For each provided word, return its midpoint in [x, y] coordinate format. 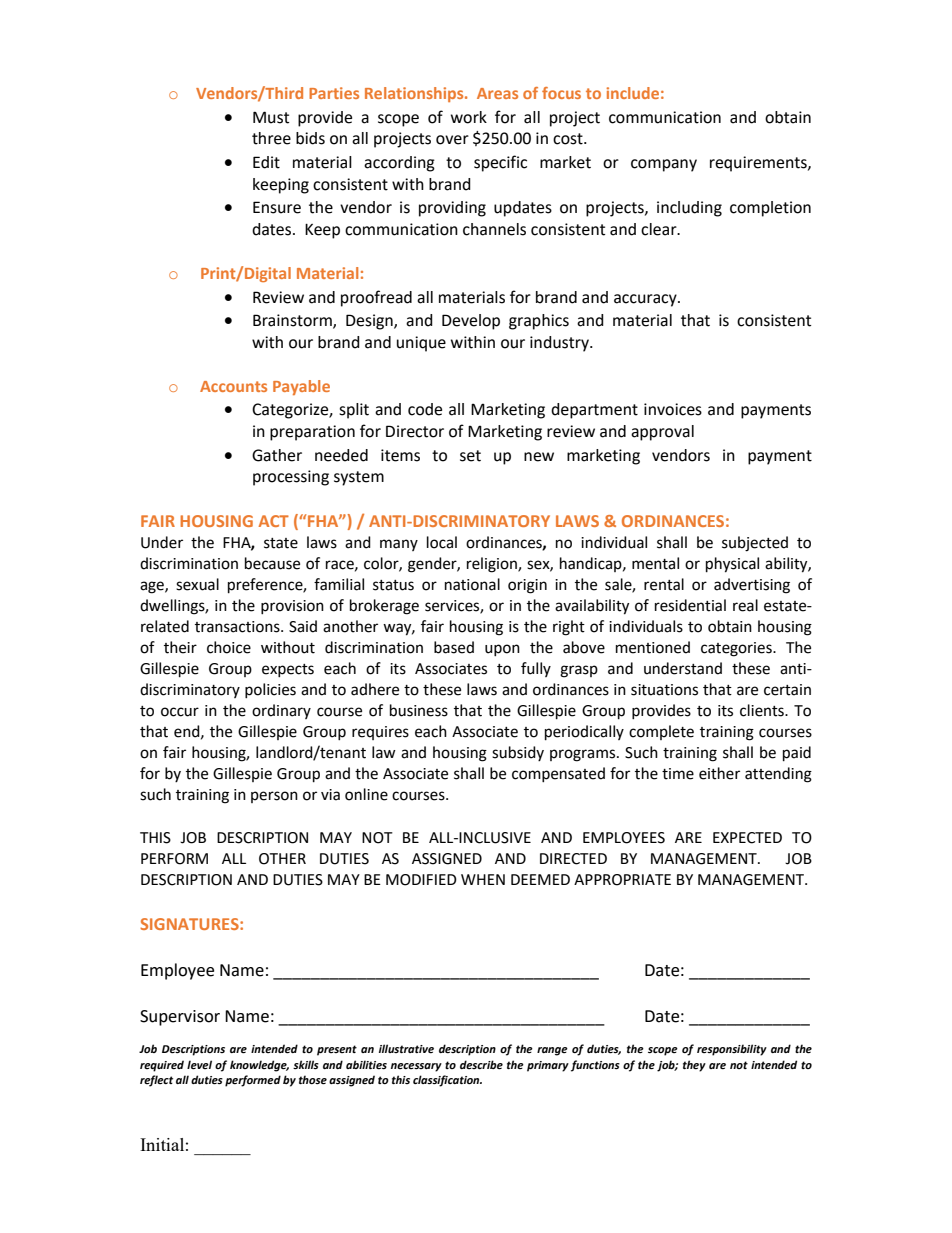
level [199, 1065]
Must [271, 117]
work [469, 117]
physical [732, 565]
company [664, 165]
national [472, 584]
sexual [197, 584]
